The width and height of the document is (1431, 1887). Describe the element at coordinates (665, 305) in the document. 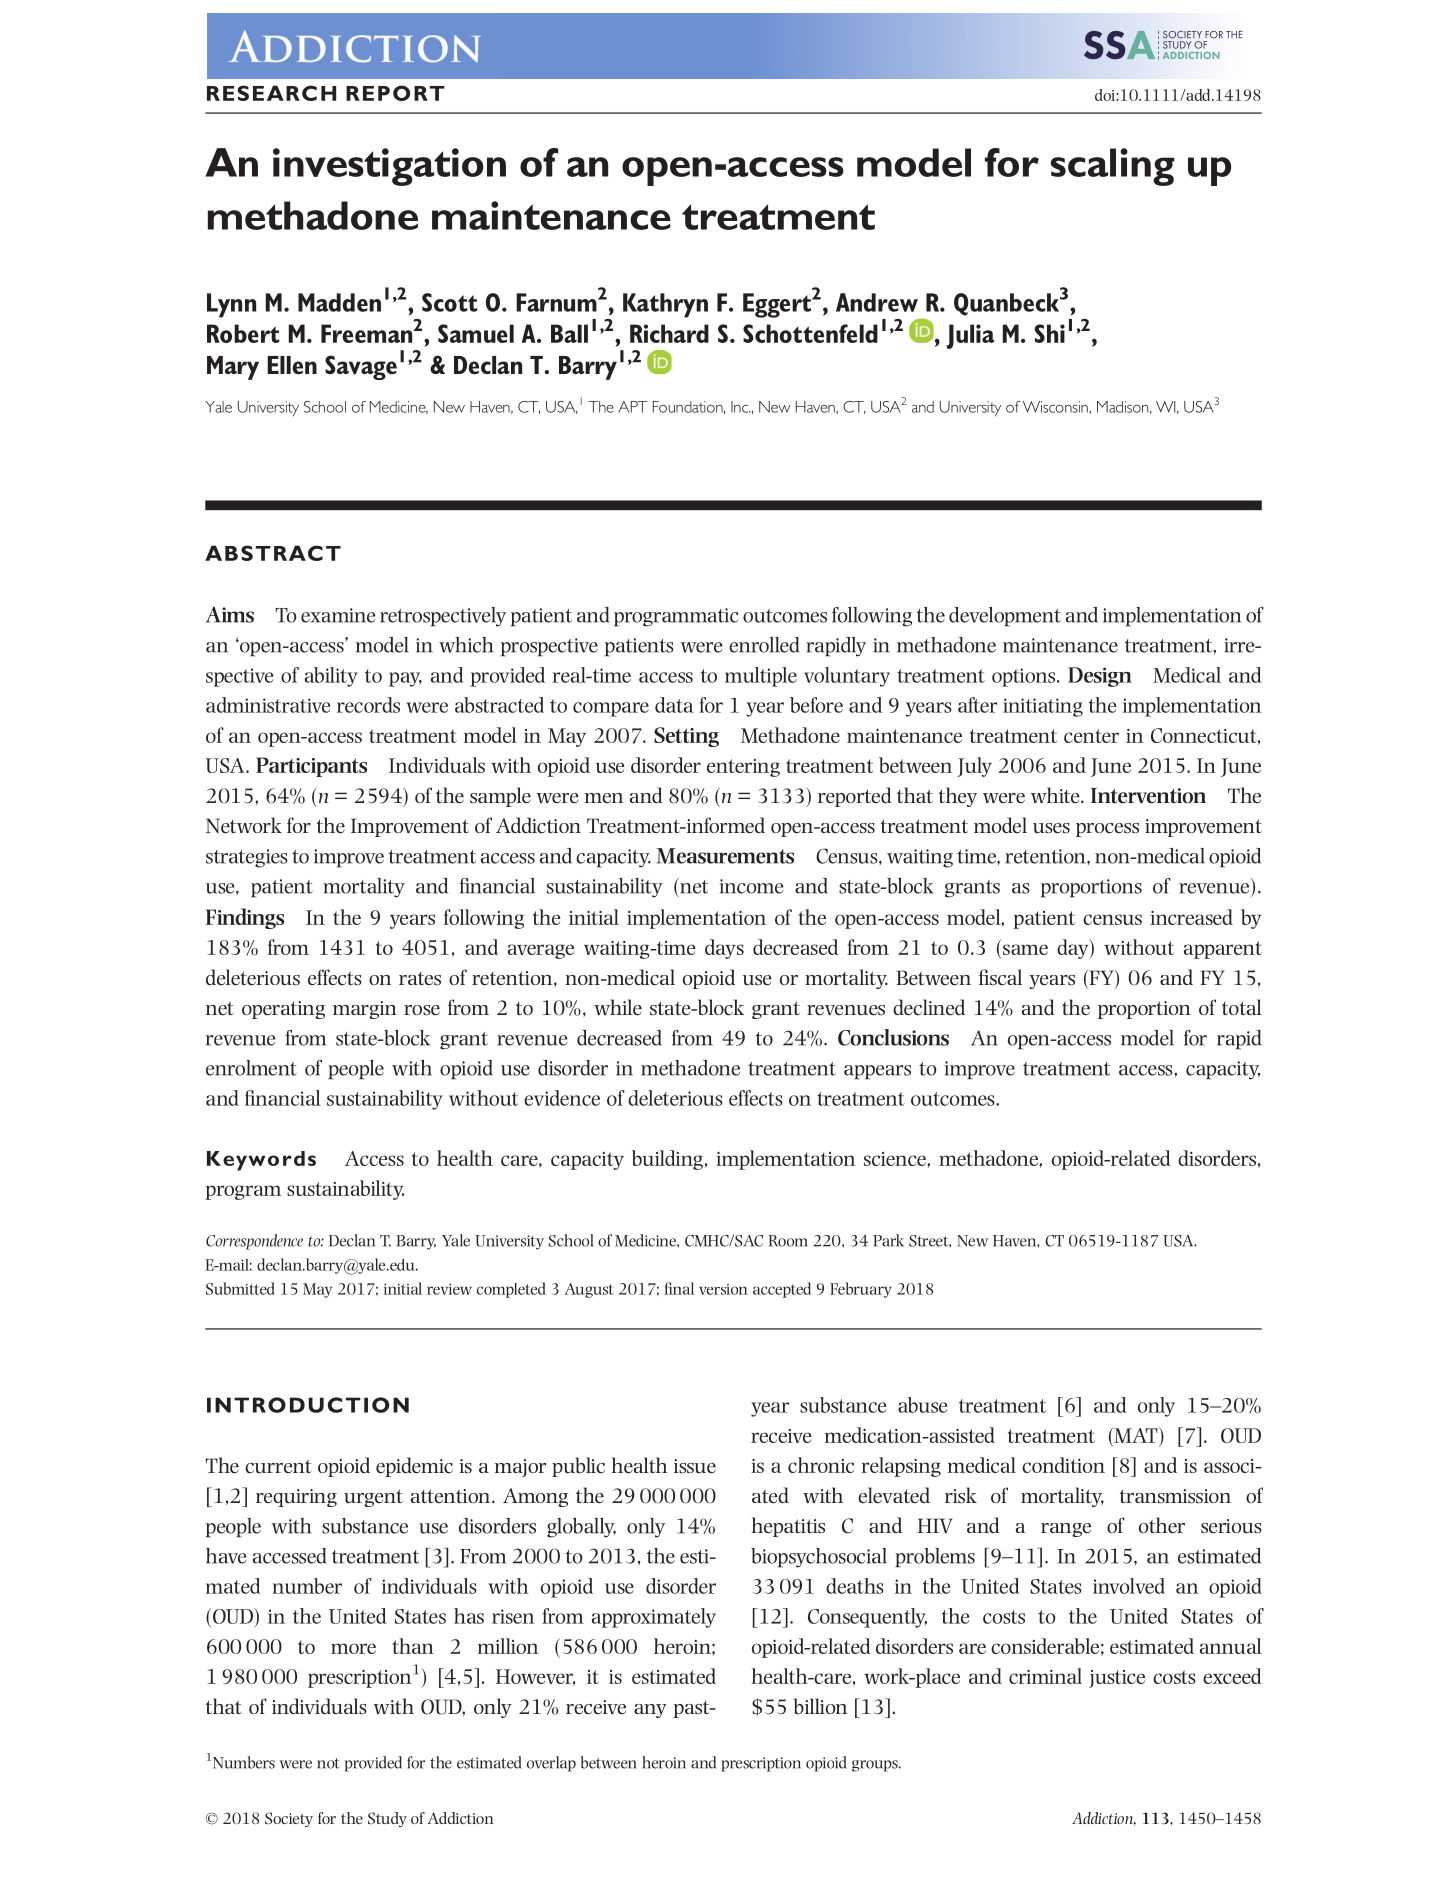

I see `Kathryn` at that location.
